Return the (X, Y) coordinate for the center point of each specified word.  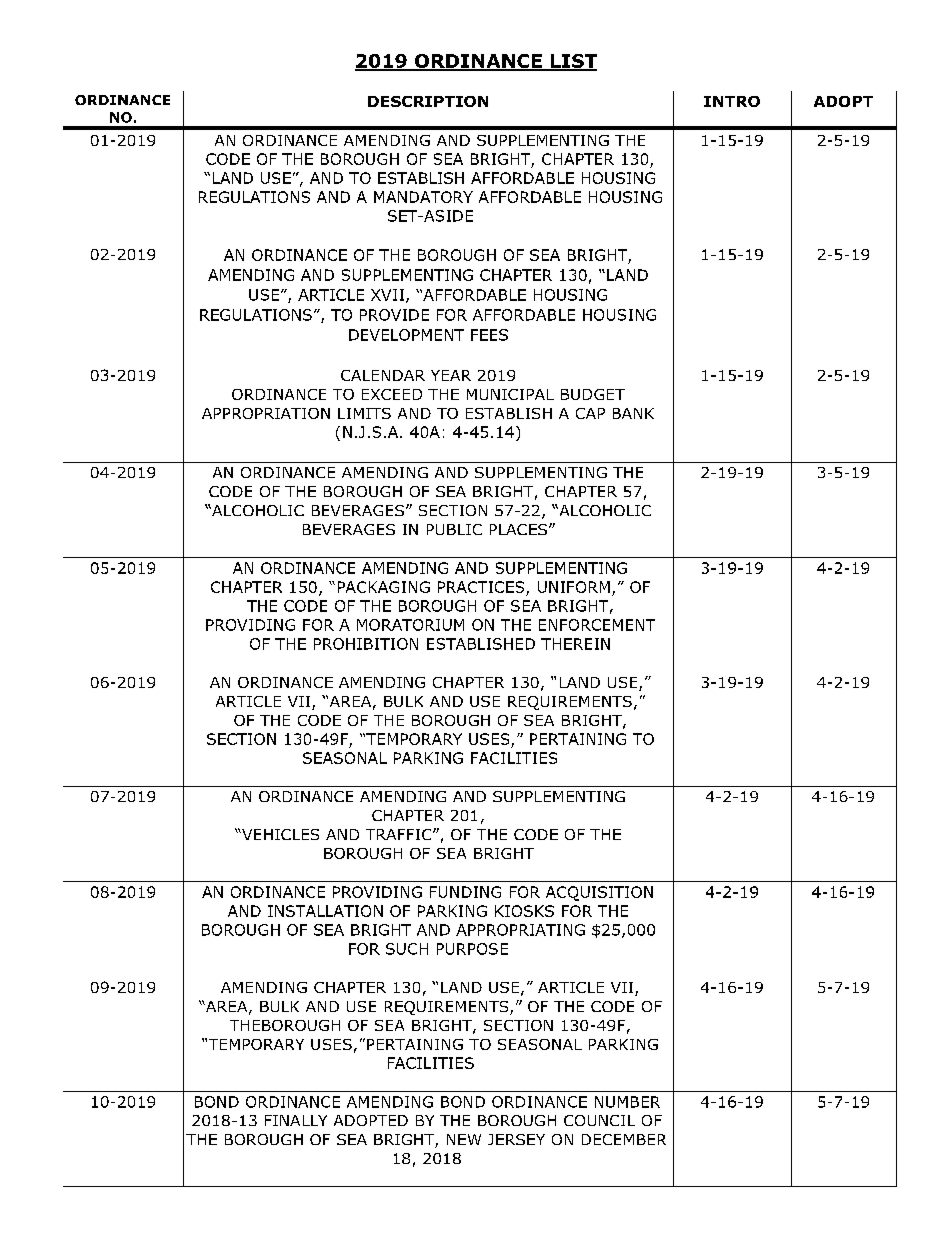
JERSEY (516, 1139)
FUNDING (465, 892)
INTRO (732, 101)
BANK (633, 413)
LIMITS (364, 413)
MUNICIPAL (510, 394)
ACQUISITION (599, 893)
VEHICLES (279, 834)
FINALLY (296, 1120)
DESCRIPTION (428, 101)
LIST (572, 62)
